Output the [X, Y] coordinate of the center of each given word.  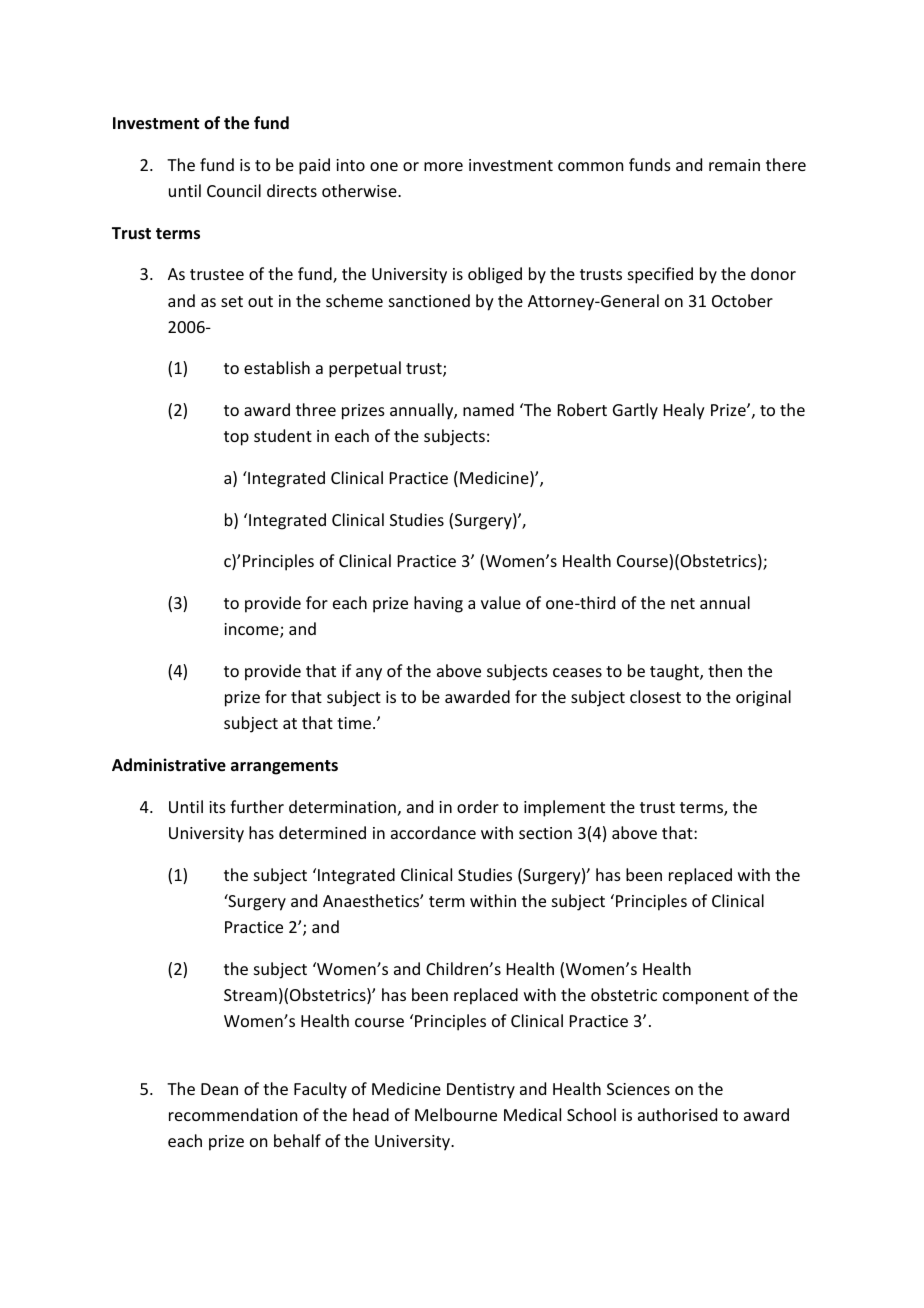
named [488, 409]
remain [734, 165]
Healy [684, 411]
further [257, 806]
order [478, 806]
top [236, 438]
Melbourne [456, 1114]
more [443, 166]
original [763, 698]
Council [234, 190]
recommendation [233, 1114]
